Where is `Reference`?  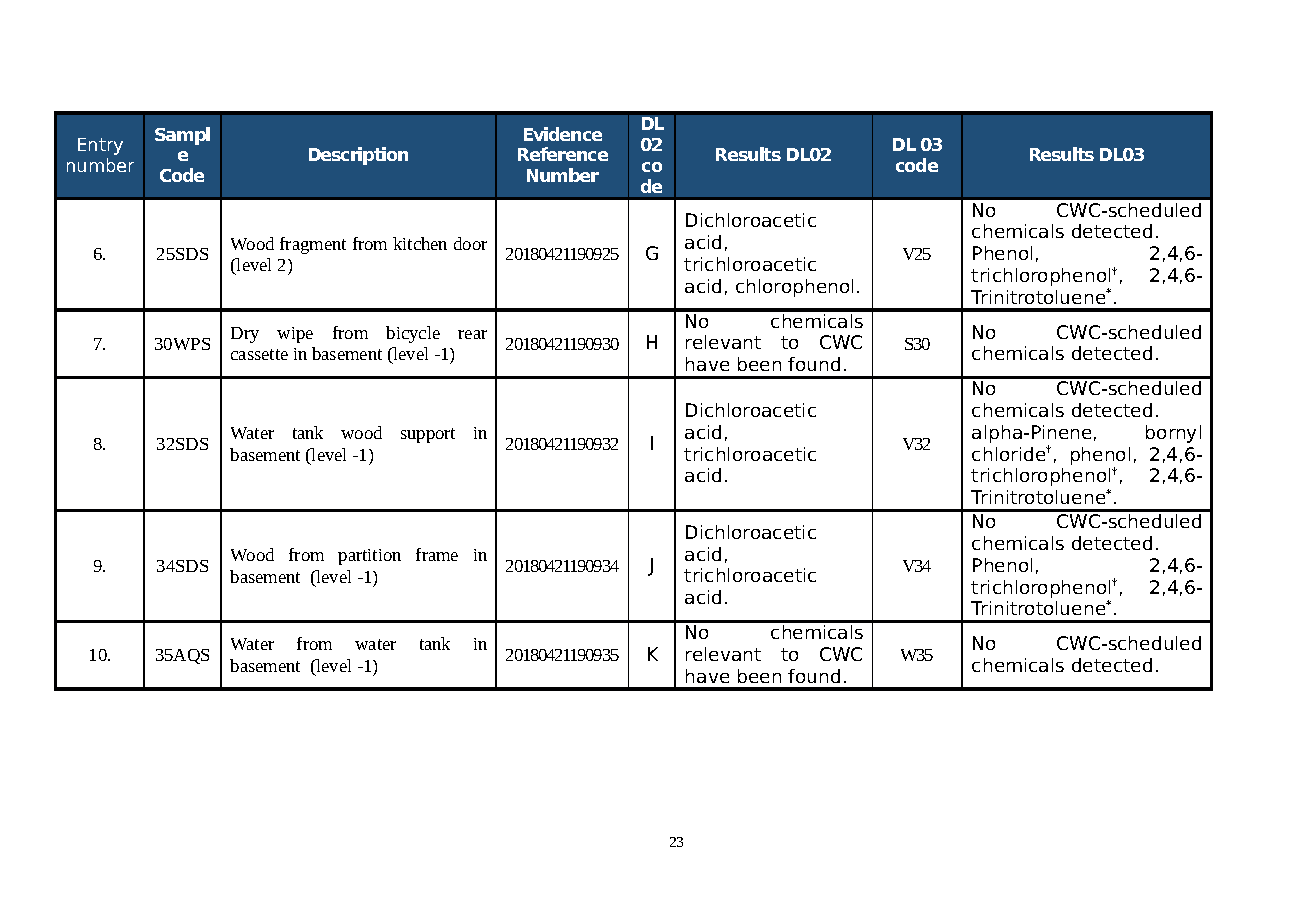 Reference is located at coordinates (563, 154).
